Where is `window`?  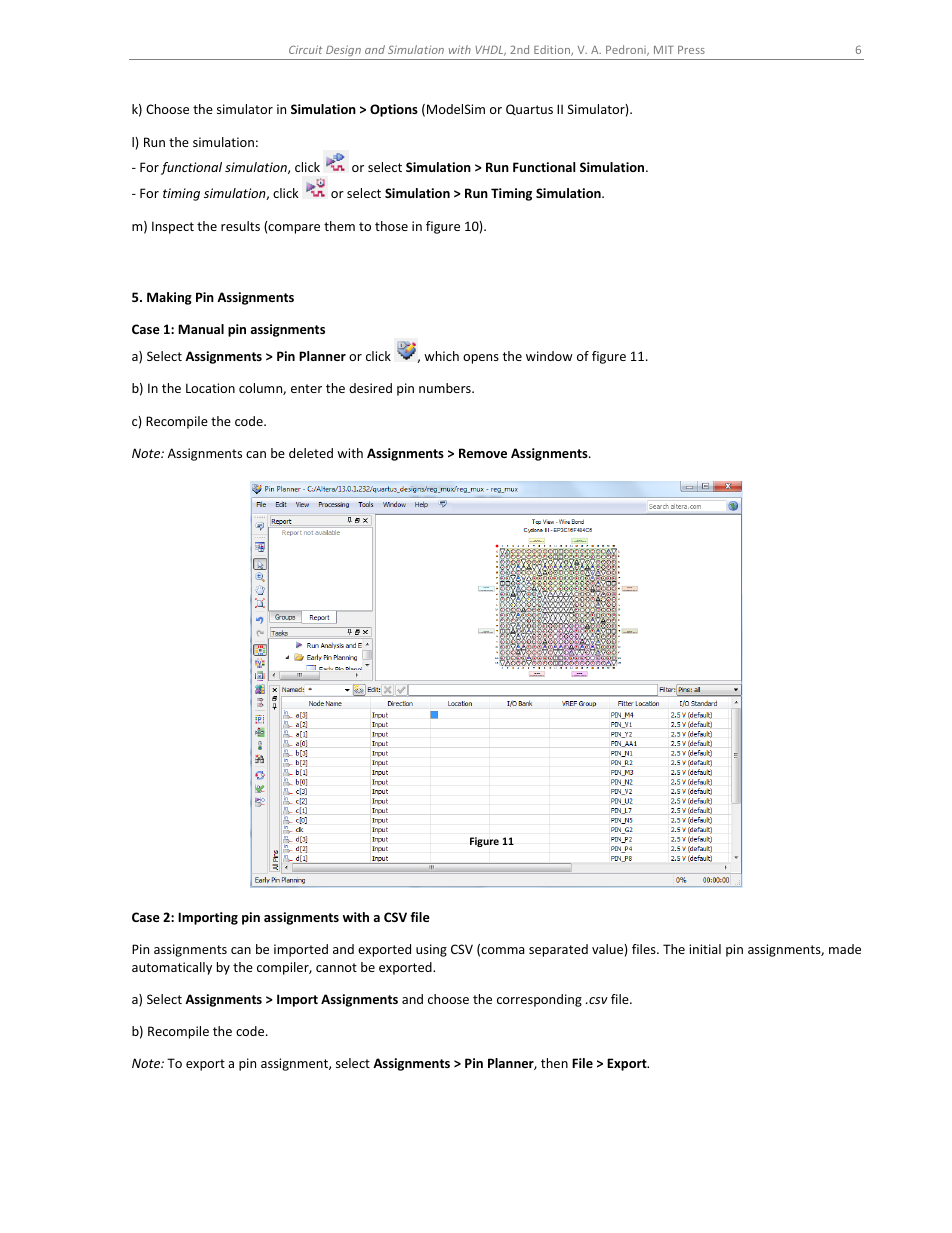 window is located at coordinates (549, 356).
